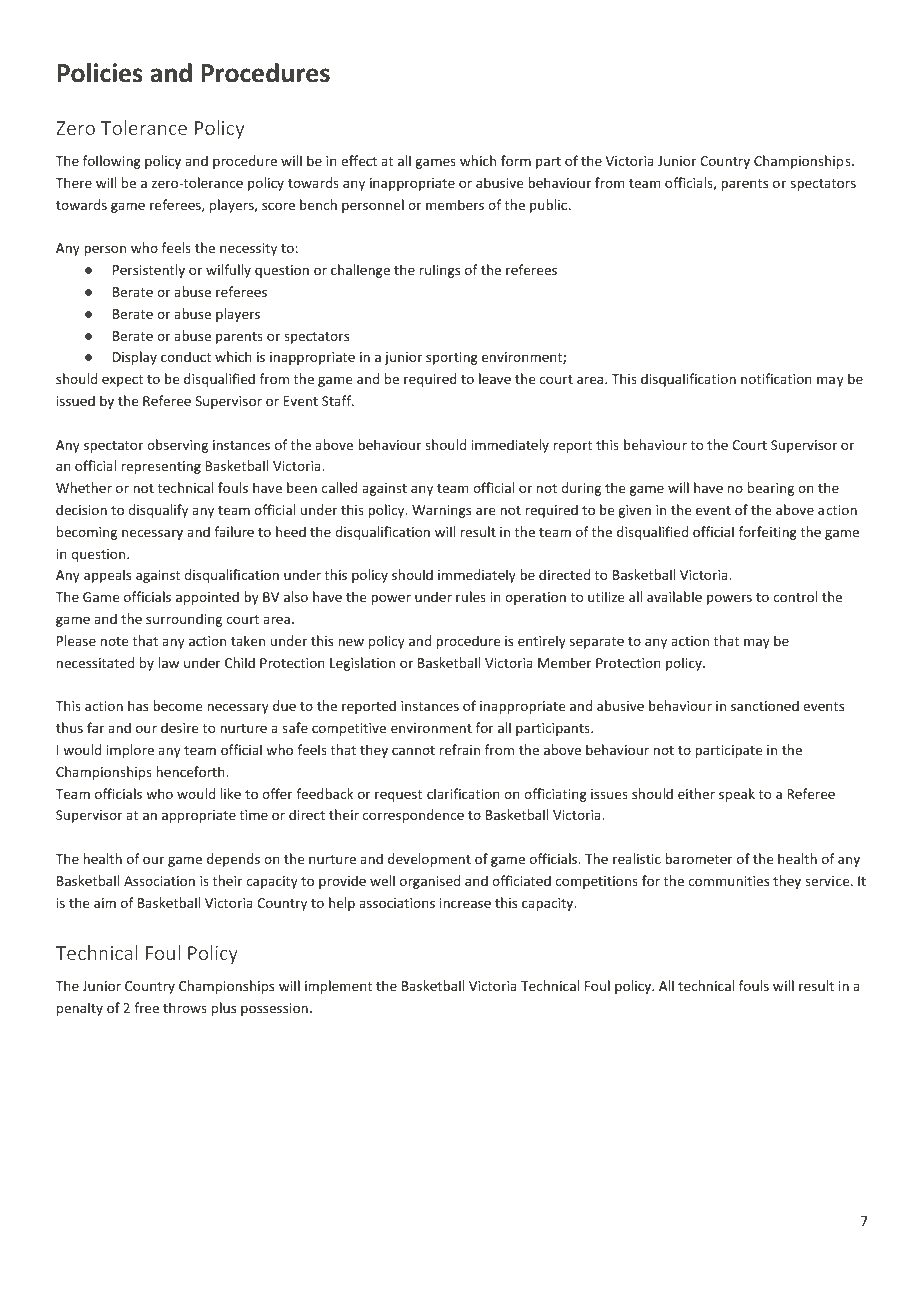  Describe the element at coordinates (146, 1007) in the screenshot. I see `free` at that location.
